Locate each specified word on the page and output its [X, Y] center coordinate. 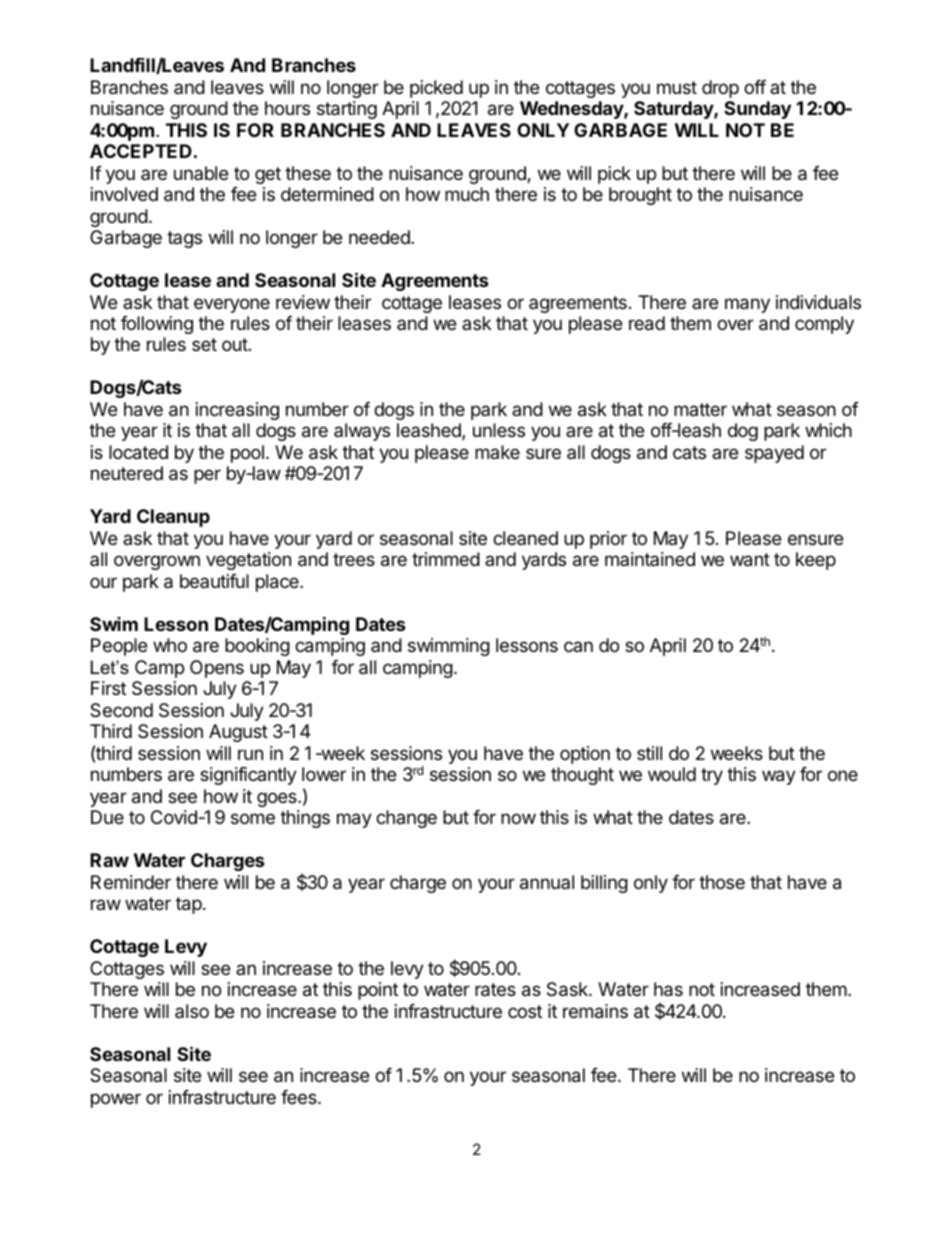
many [747, 305]
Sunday [757, 110]
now [518, 818]
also [192, 1011]
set [204, 344]
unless [499, 430]
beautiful [214, 581]
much [467, 194]
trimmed [446, 559]
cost [525, 1011]
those [722, 882]
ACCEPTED [141, 151]
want [750, 560]
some [253, 818]
